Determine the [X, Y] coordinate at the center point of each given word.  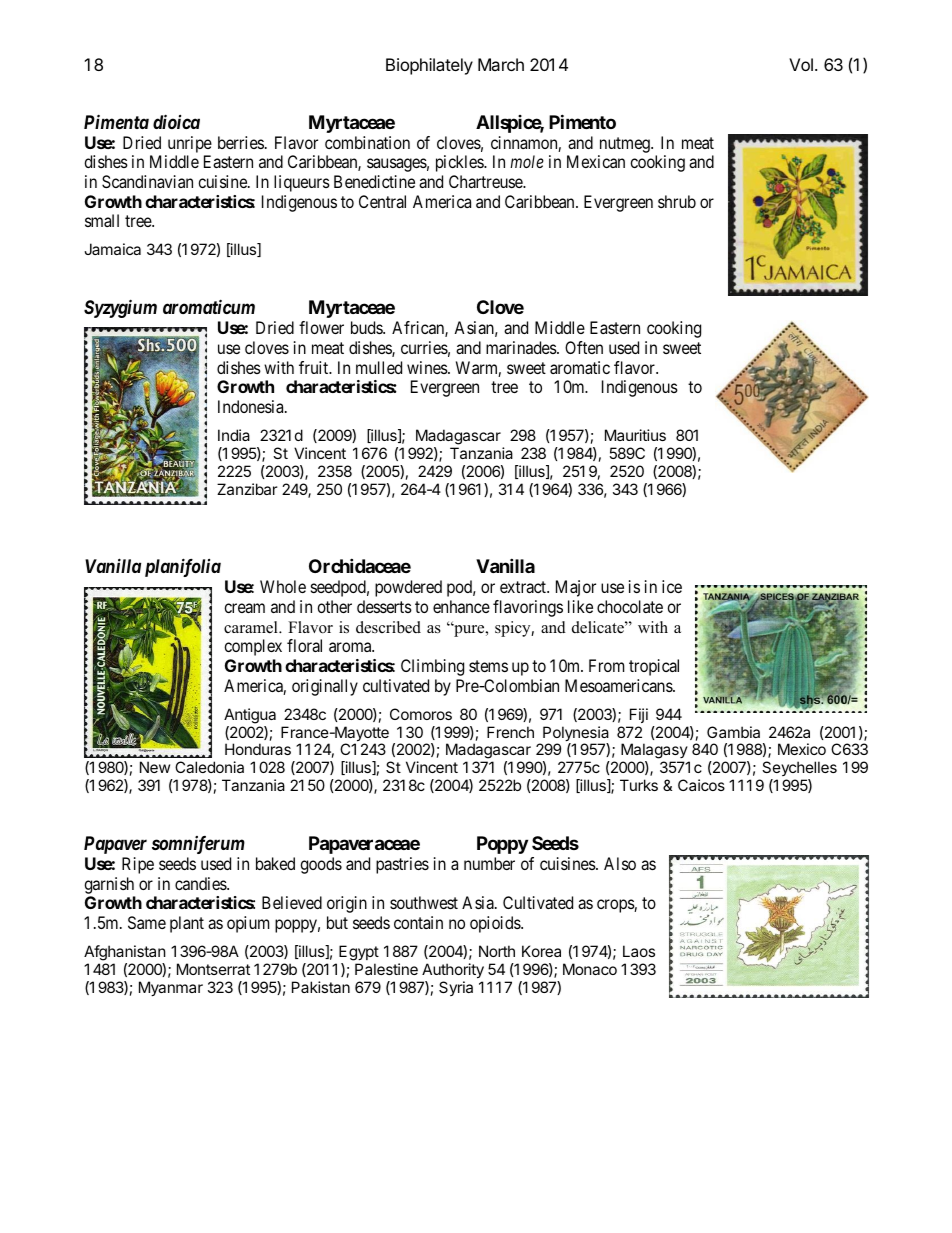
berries [241, 142]
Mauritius [635, 435]
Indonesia [252, 406]
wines [428, 367]
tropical [654, 667]
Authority [453, 970]
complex [253, 647]
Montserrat [213, 969]
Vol [801, 64]
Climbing [432, 667]
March [501, 64]
